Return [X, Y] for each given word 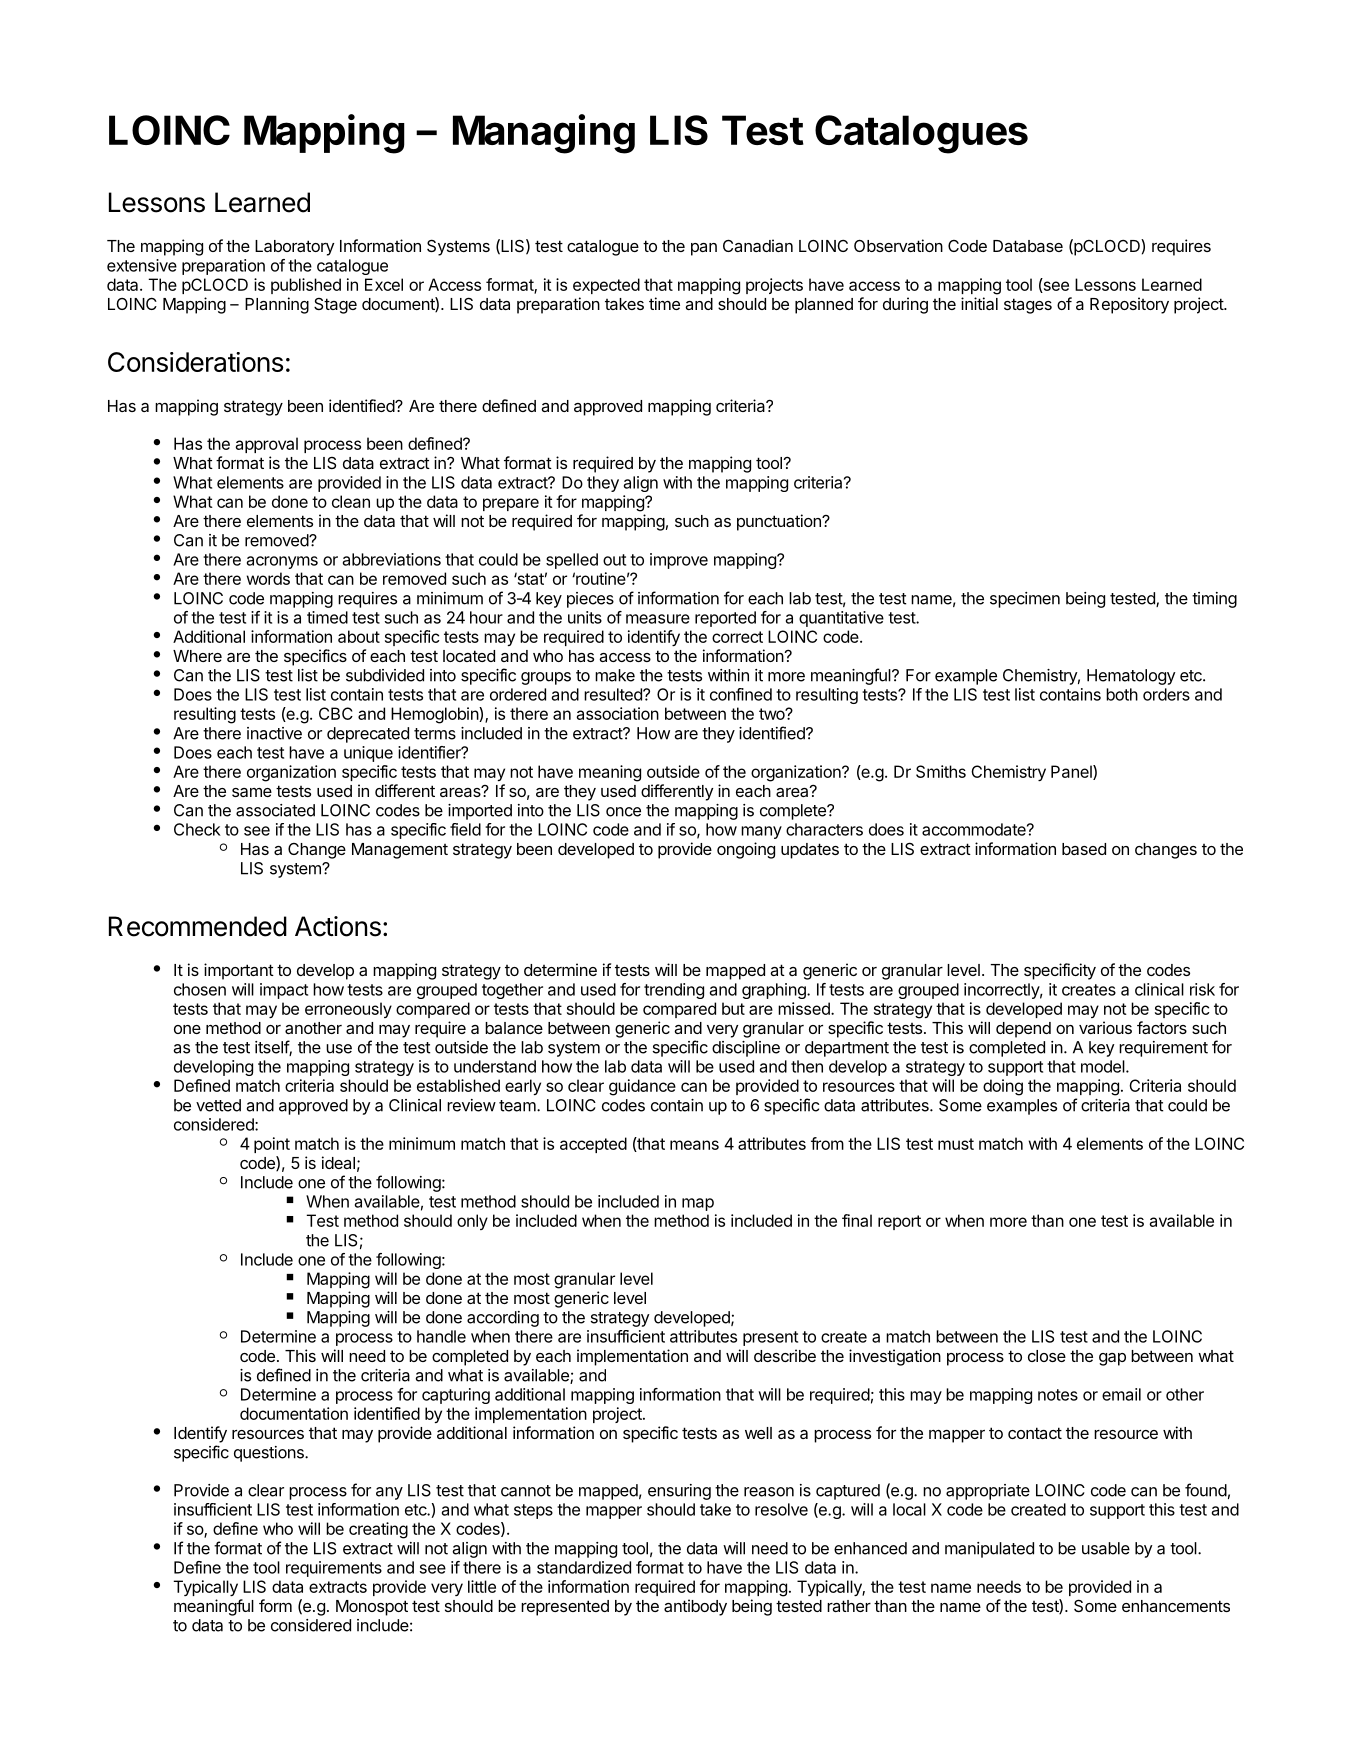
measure [658, 619]
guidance [642, 1087]
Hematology [1131, 677]
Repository [1129, 305]
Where [197, 656]
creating [378, 1530]
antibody [695, 1607]
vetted [218, 1105]
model [1103, 1066]
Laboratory [294, 248]
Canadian [758, 245]
